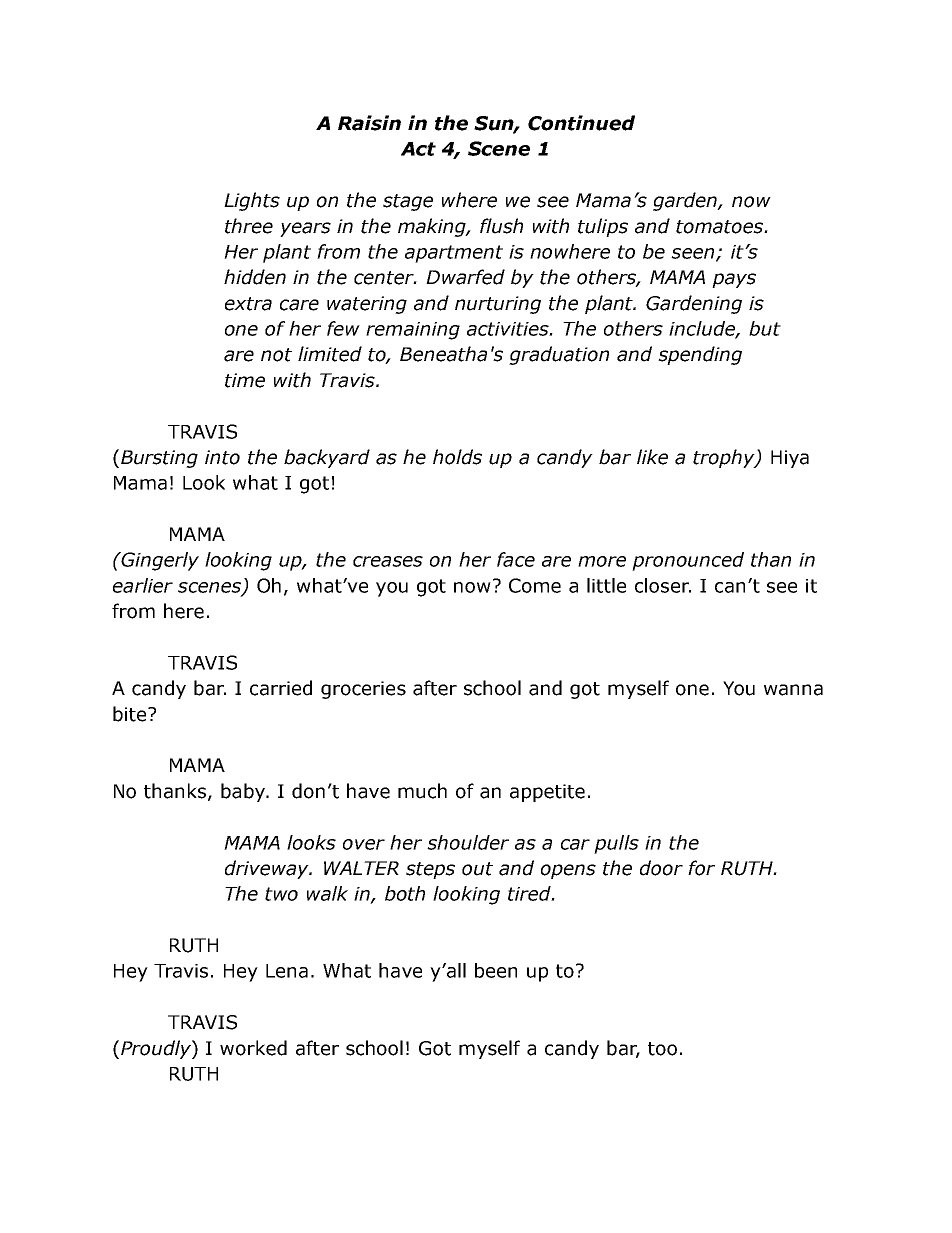 This document has height=1233, width=952. Describe the element at coordinates (253, 1048) in the document. I see `worked` at that location.
